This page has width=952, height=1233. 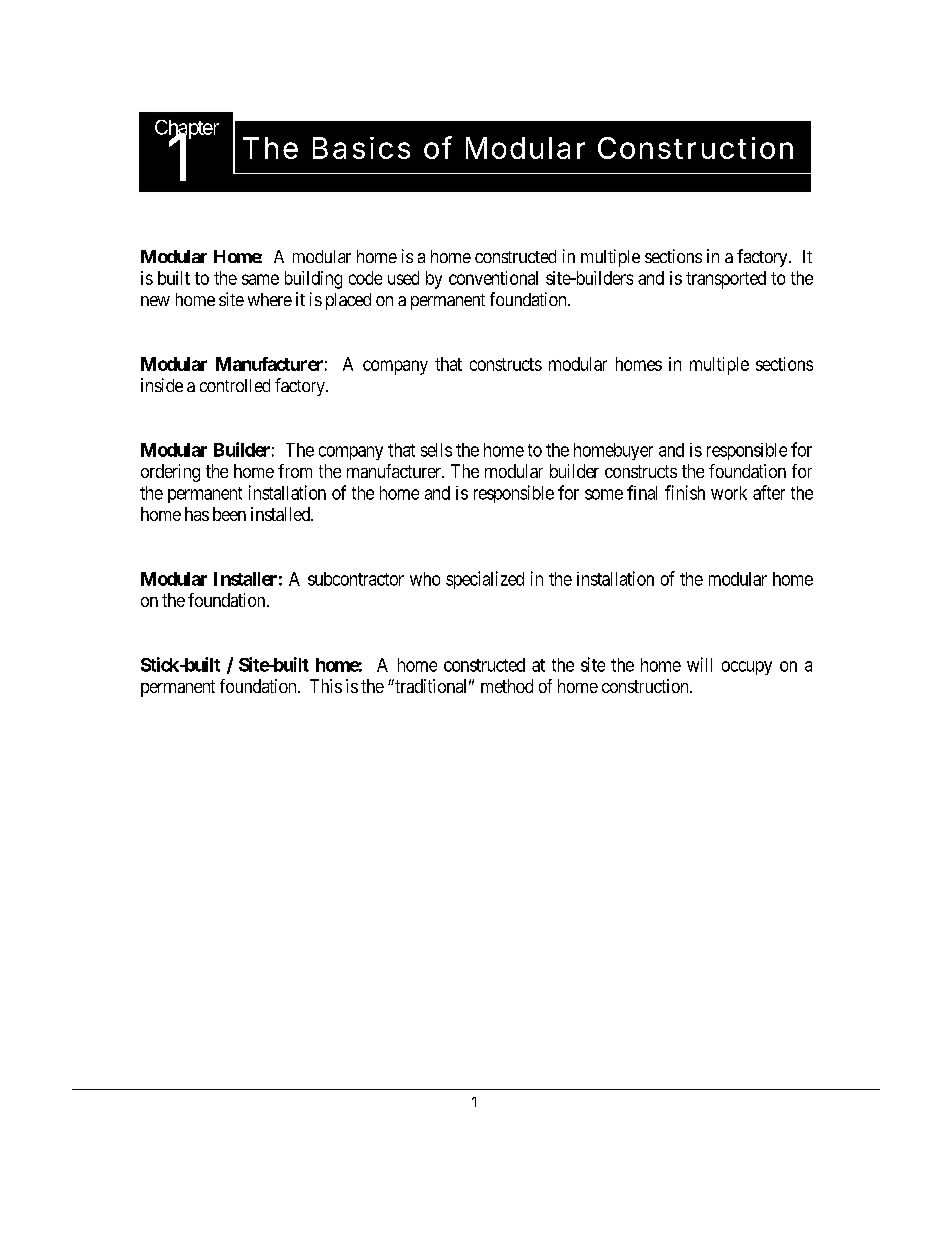 I want to click on Basics, so click(x=361, y=148).
